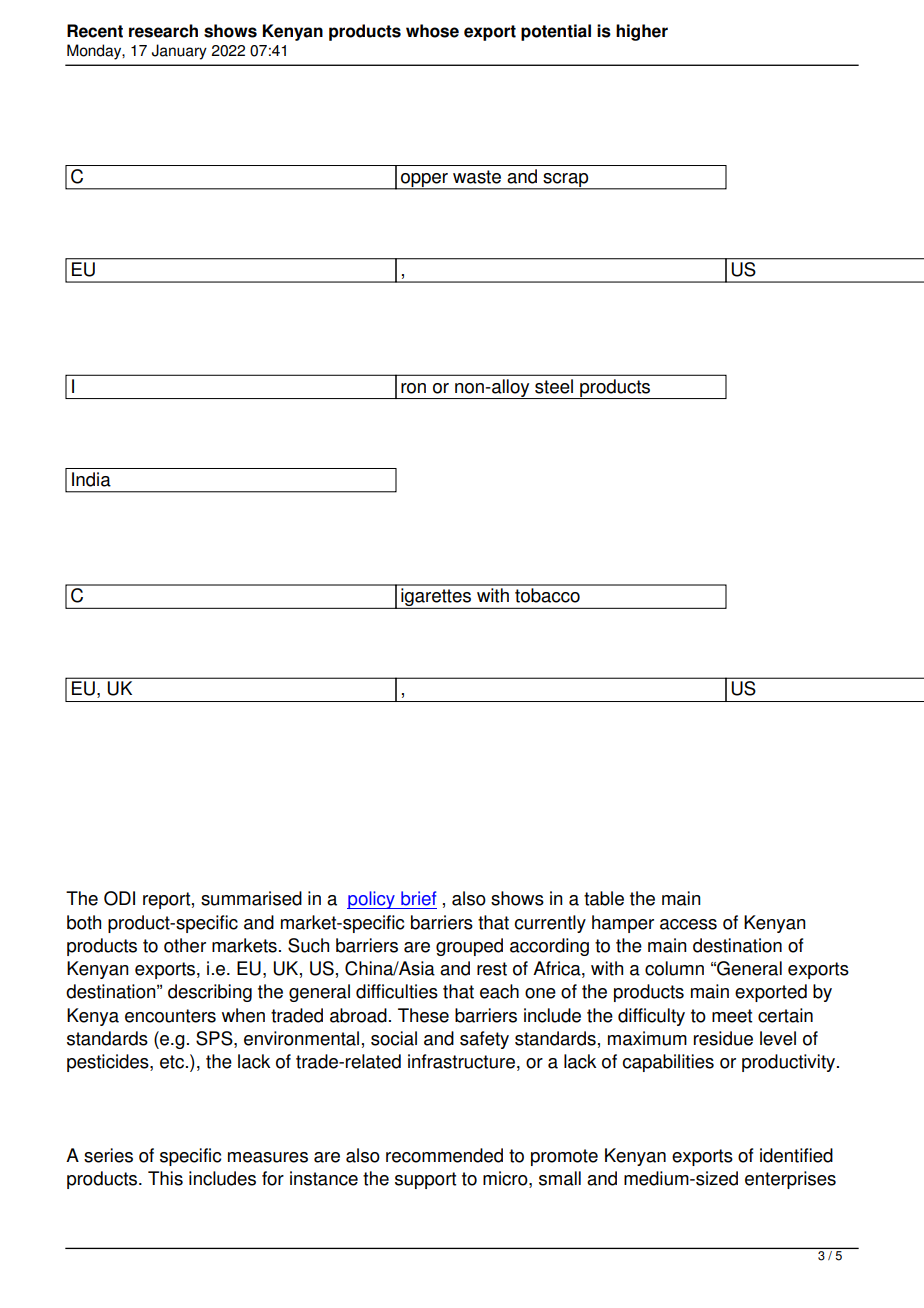 Image resolution: width=924 pixels, height=1308 pixels. I want to click on waste, so click(477, 177).
